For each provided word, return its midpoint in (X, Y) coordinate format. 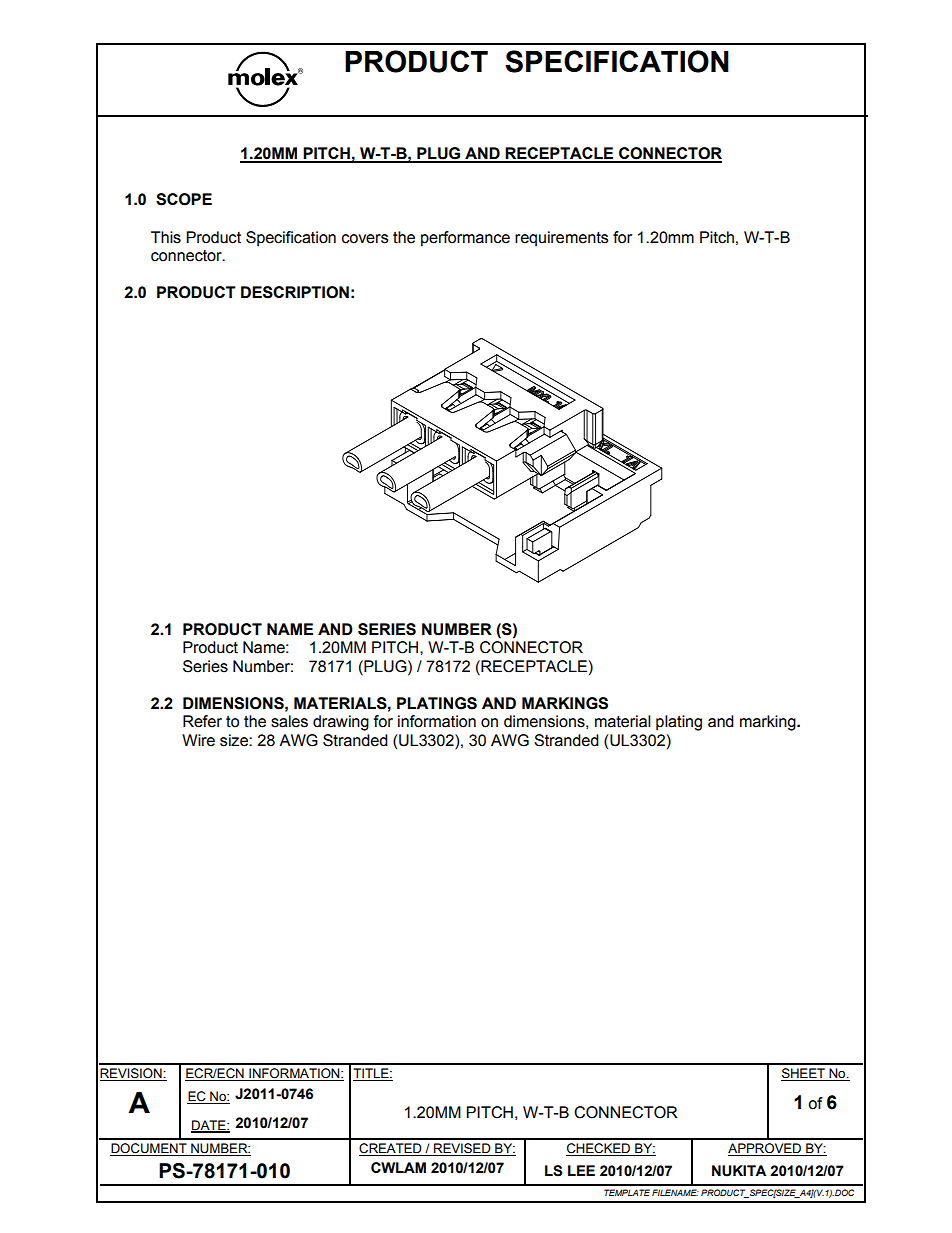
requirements (561, 239)
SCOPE (184, 199)
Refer (202, 721)
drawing (341, 723)
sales (289, 721)
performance (465, 239)
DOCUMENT (149, 1149)
